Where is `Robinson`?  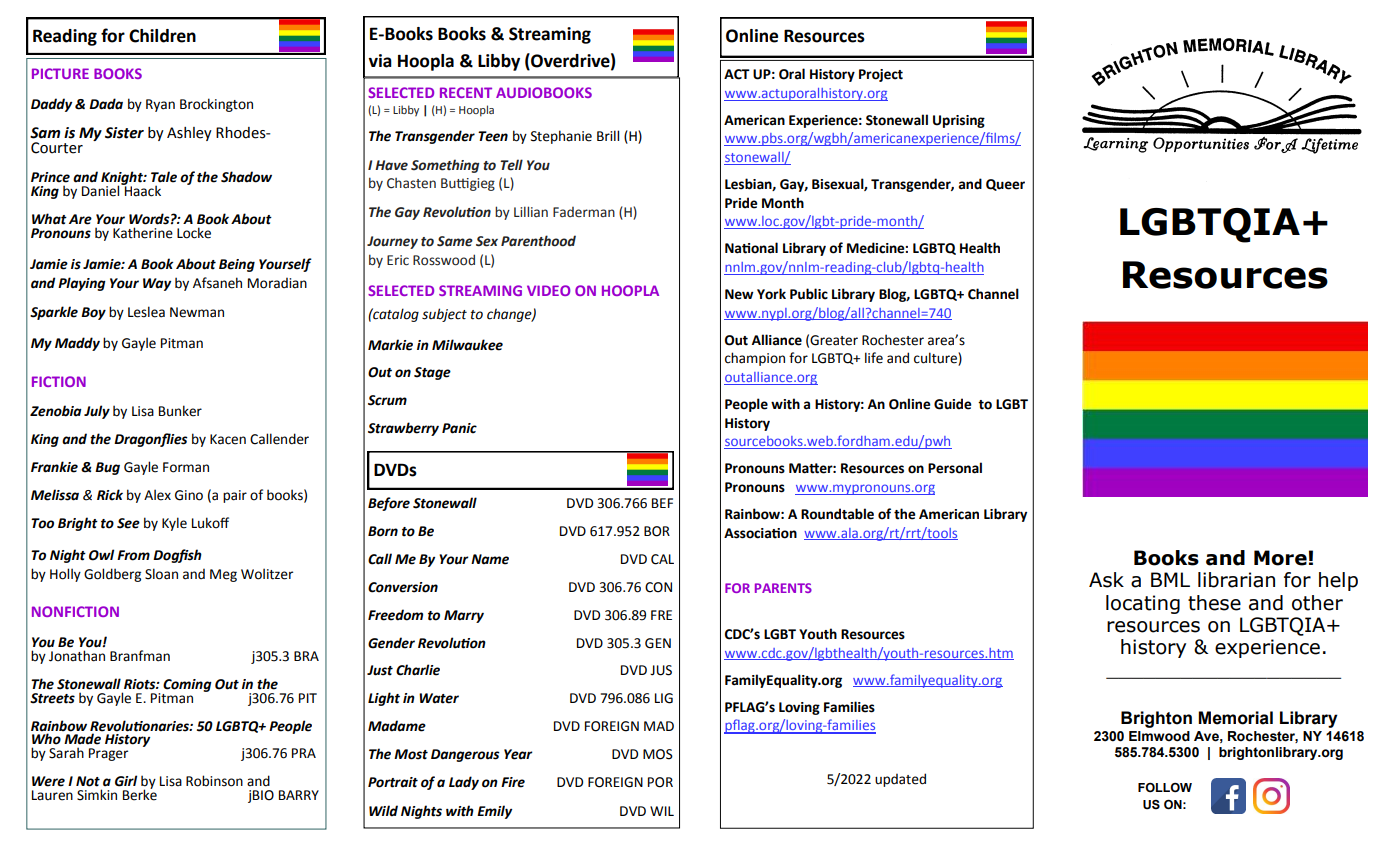 Robinson is located at coordinates (214, 781).
